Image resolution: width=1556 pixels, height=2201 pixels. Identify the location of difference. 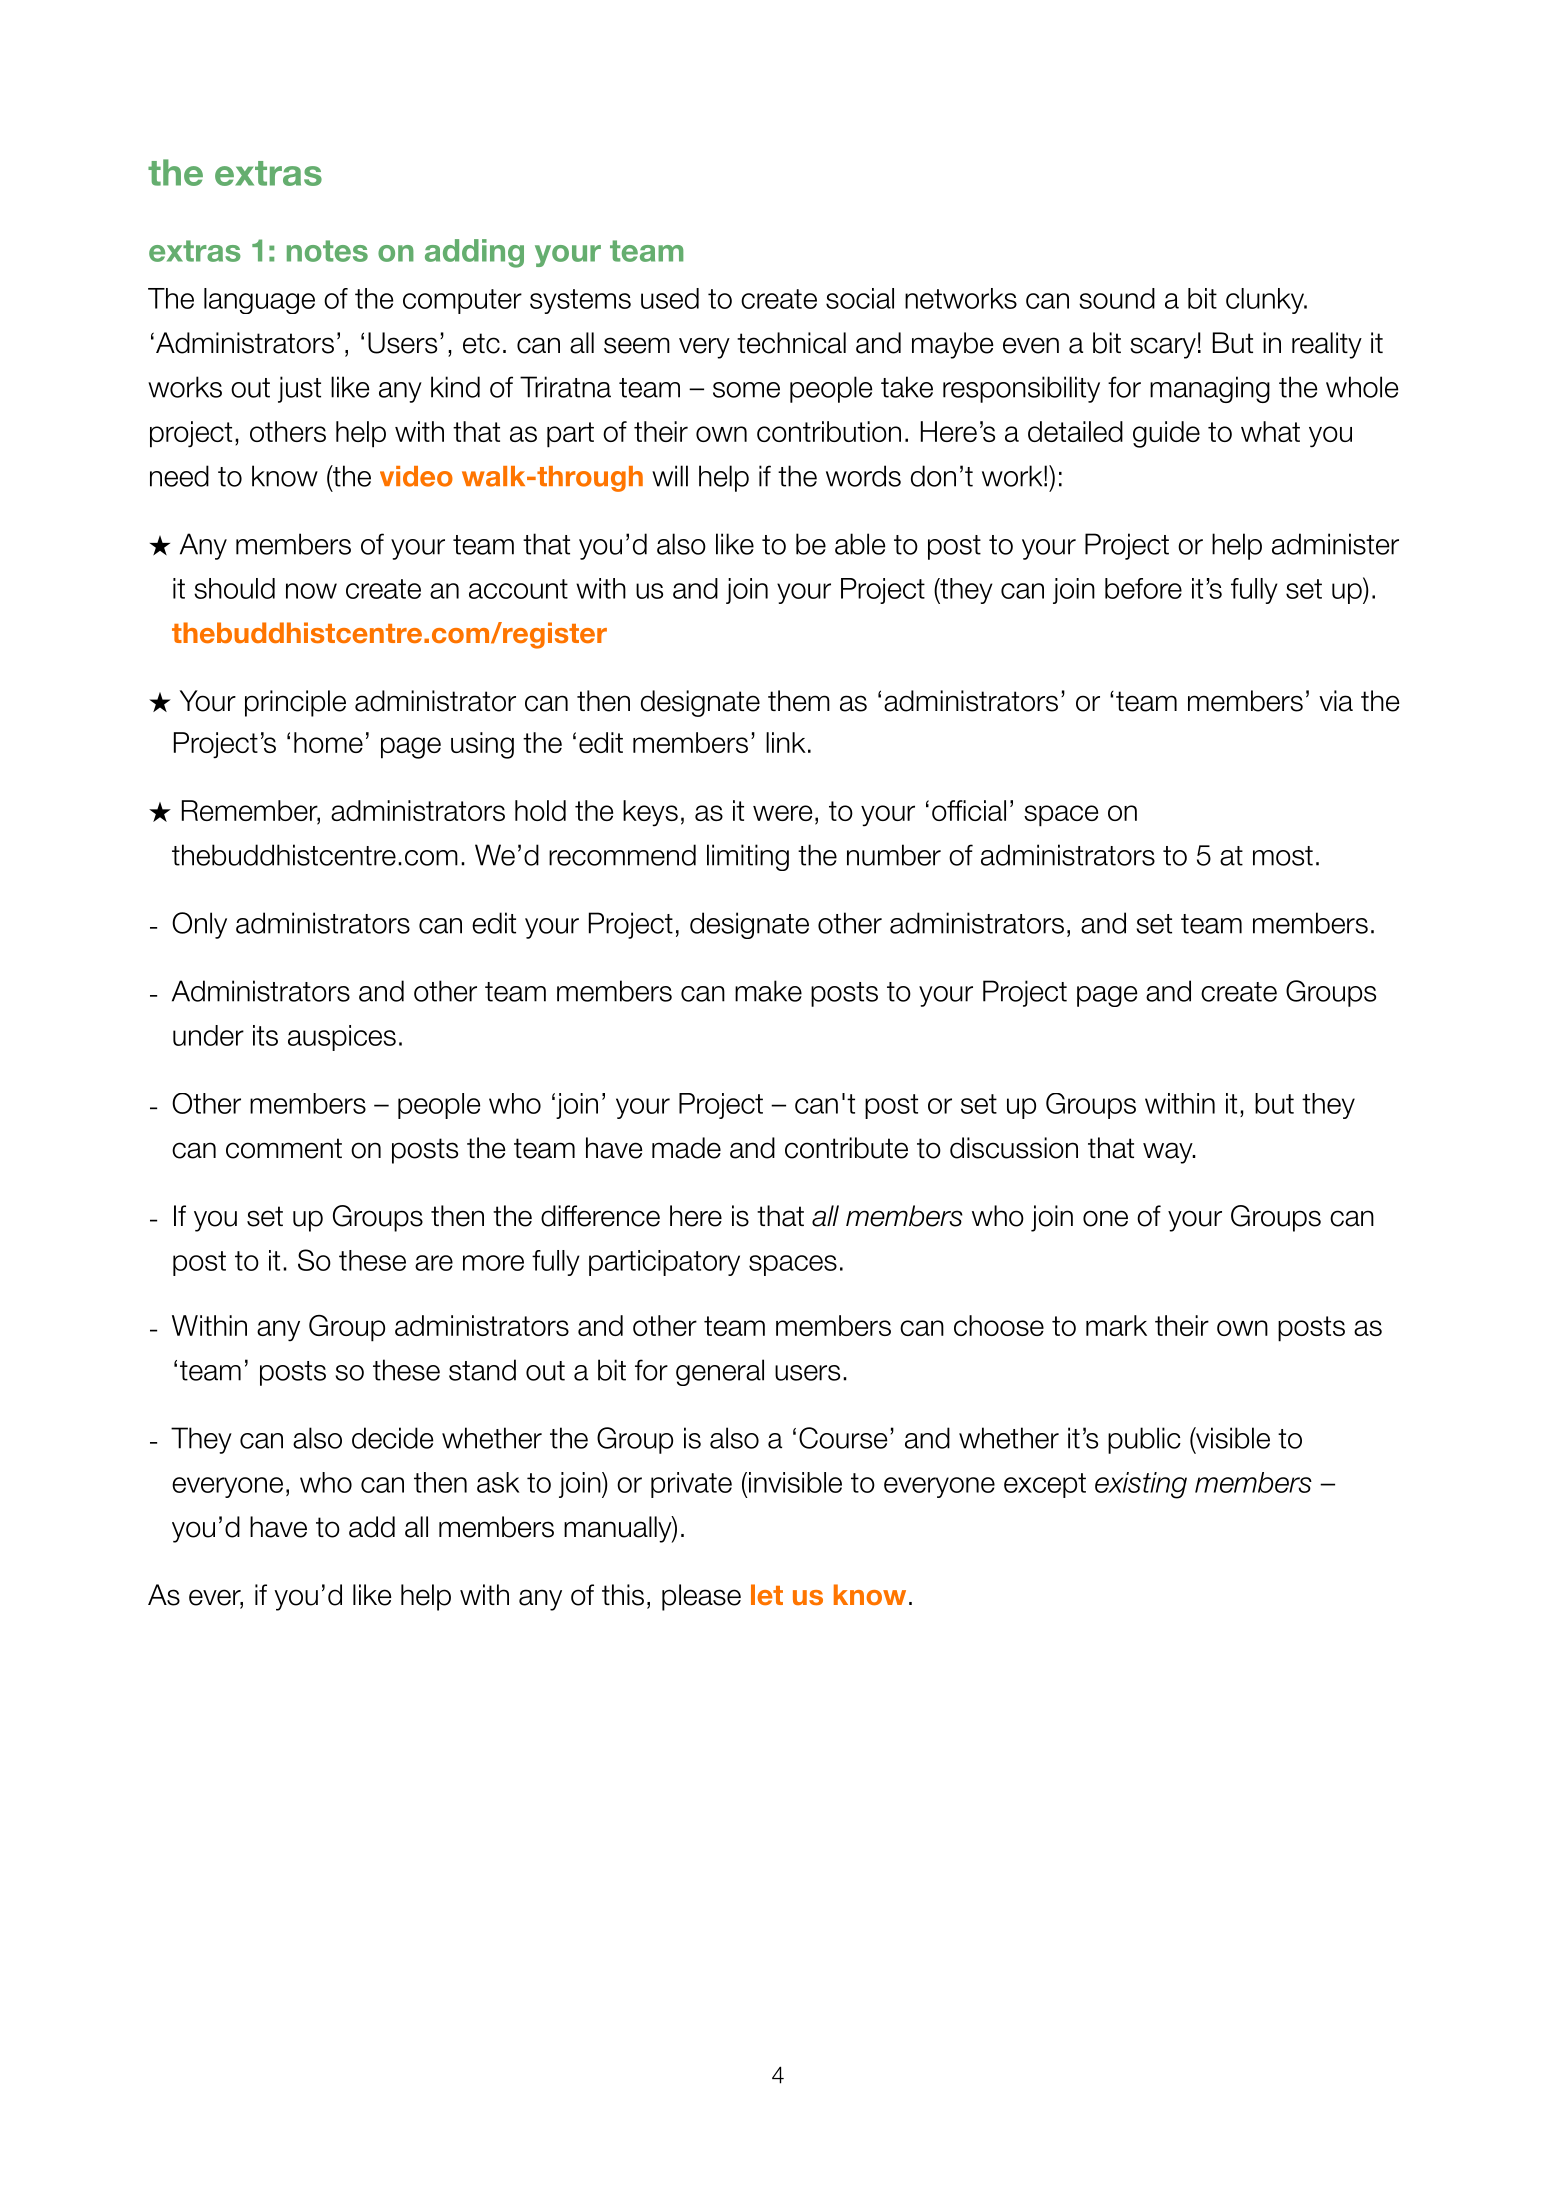
(600, 1216).
